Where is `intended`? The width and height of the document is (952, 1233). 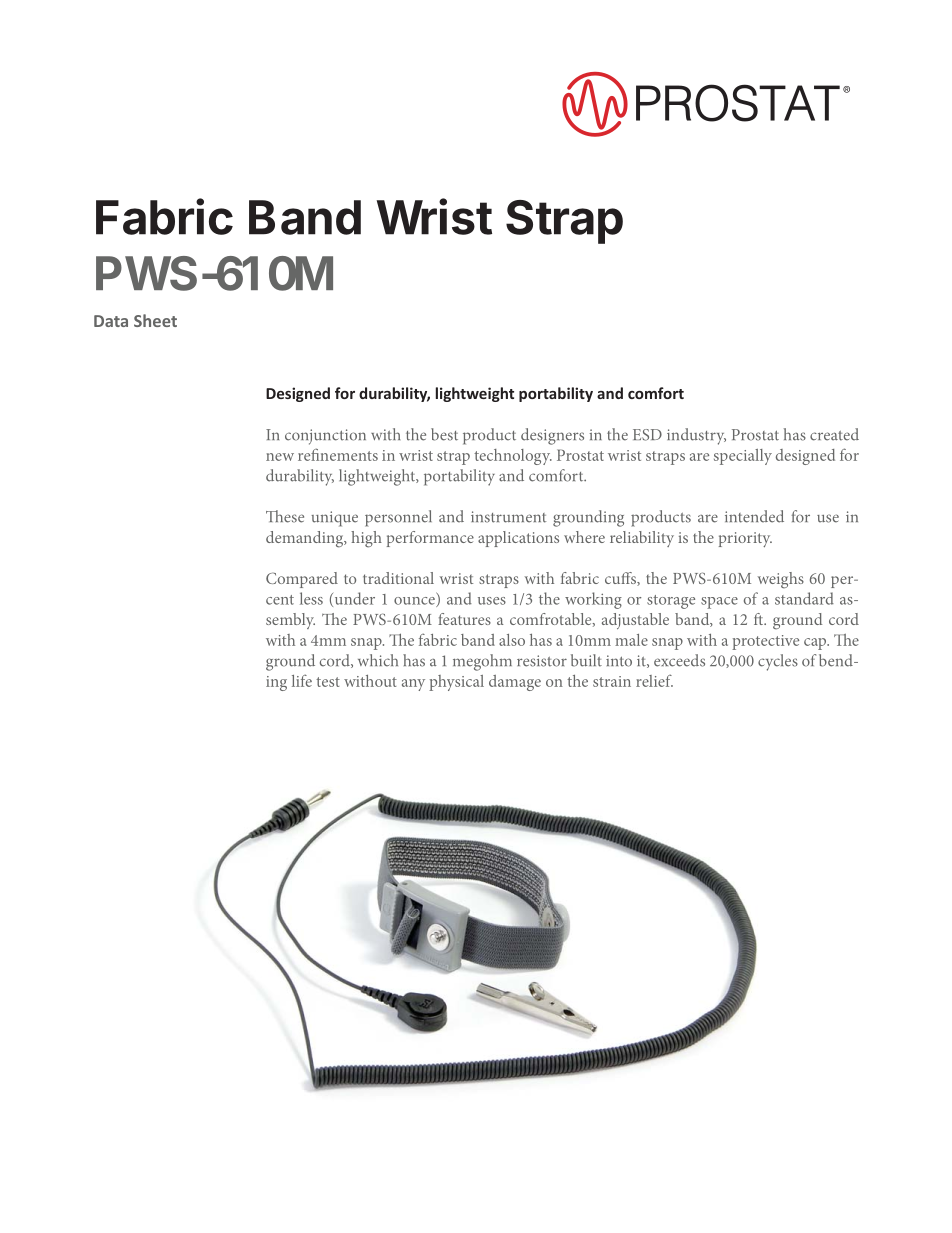
intended is located at coordinates (754, 516).
